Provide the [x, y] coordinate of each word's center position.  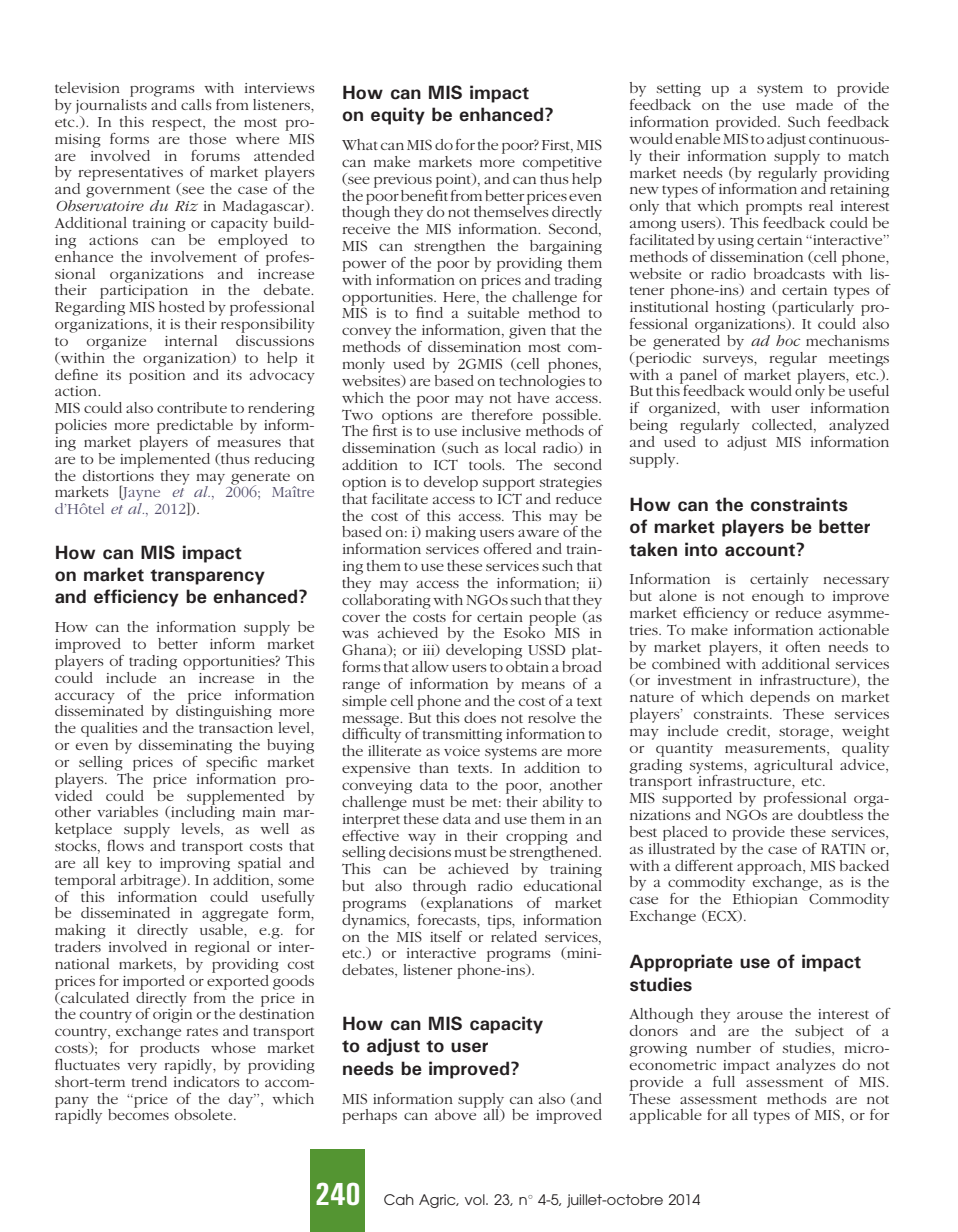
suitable [493, 312]
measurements [776, 748]
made [814, 104]
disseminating [185, 746]
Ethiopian [765, 900]
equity [398, 116]
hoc [788, 340]
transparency [207, 577]
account [761, 550]
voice [462, 751]
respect [178, 124]
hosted [182, 306]
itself [446, 936]
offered [508, 548]
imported [154, 982]
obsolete [205, 1114]
